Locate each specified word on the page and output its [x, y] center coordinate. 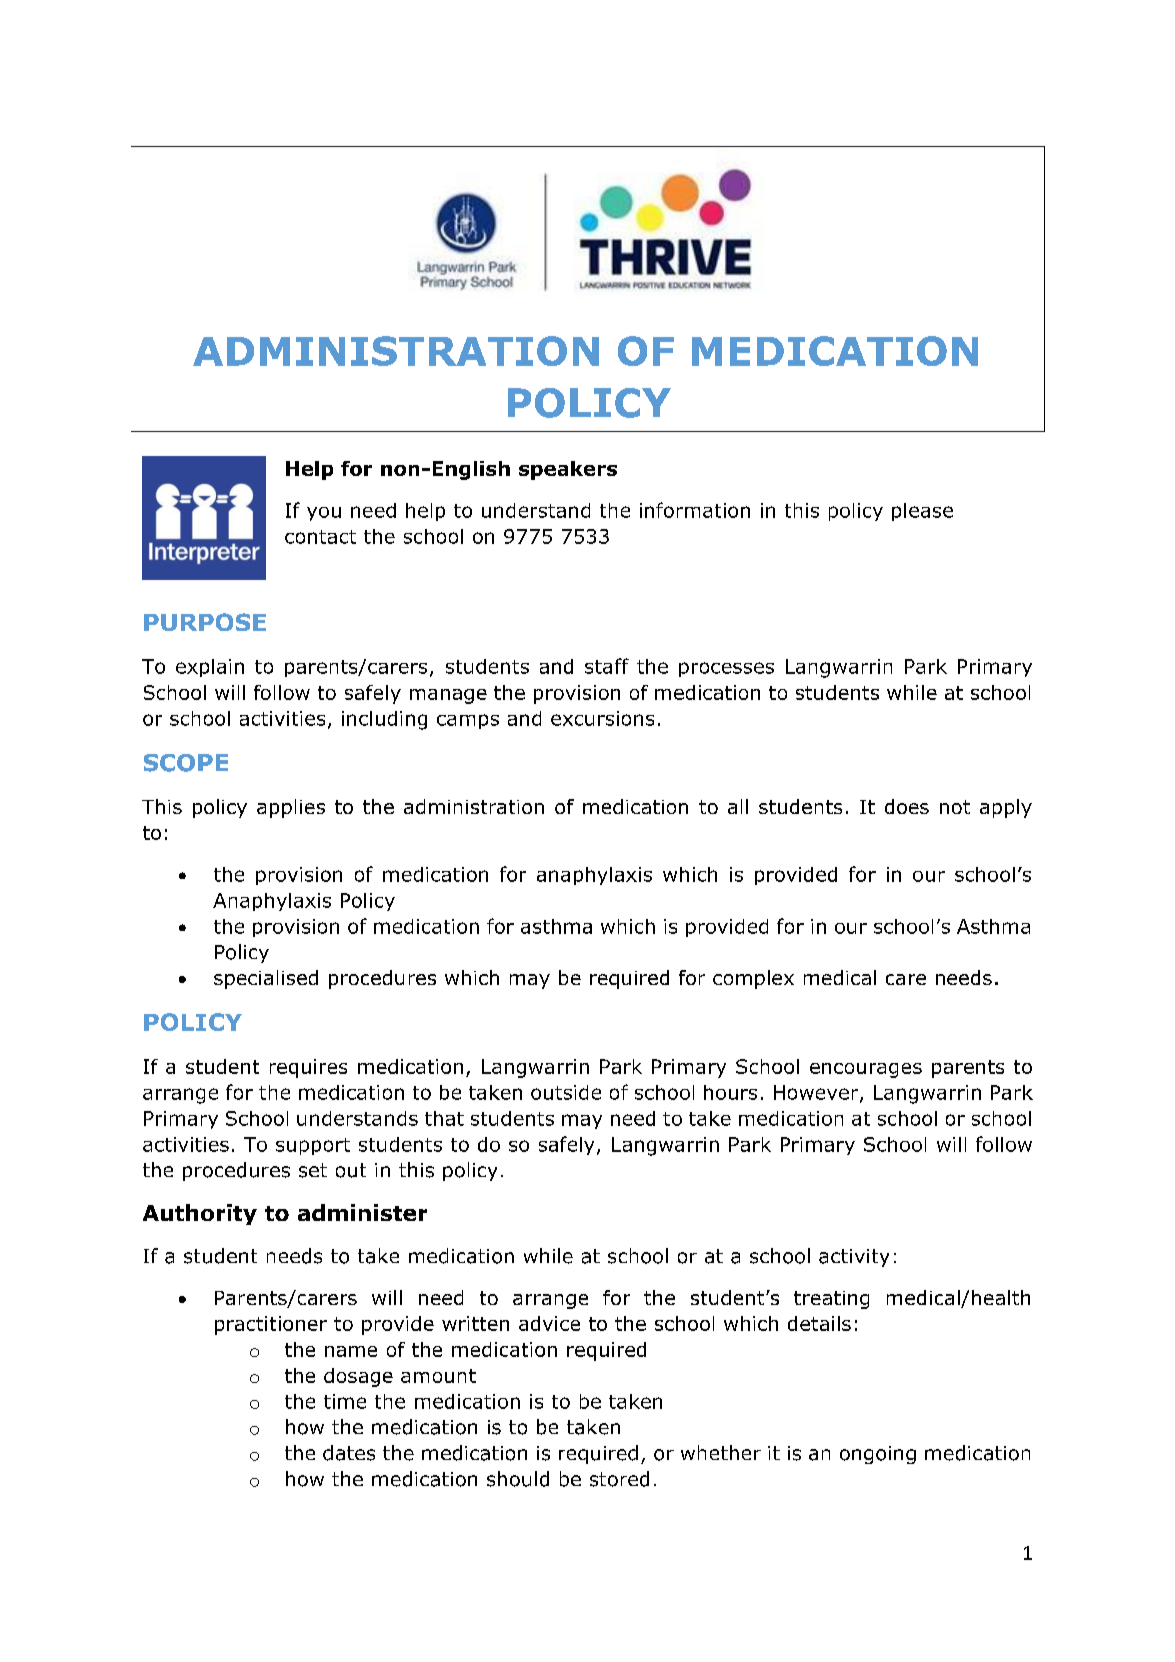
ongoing [878, 1455]
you [324, 514]
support [313, 1146]
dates [349, 1453]
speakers [568, 470]
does [907, 806]
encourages [866, 1070]
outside [566, 1092]
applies [291, 808]
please [922, 512]
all [738, 806]
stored [619, 1479]
